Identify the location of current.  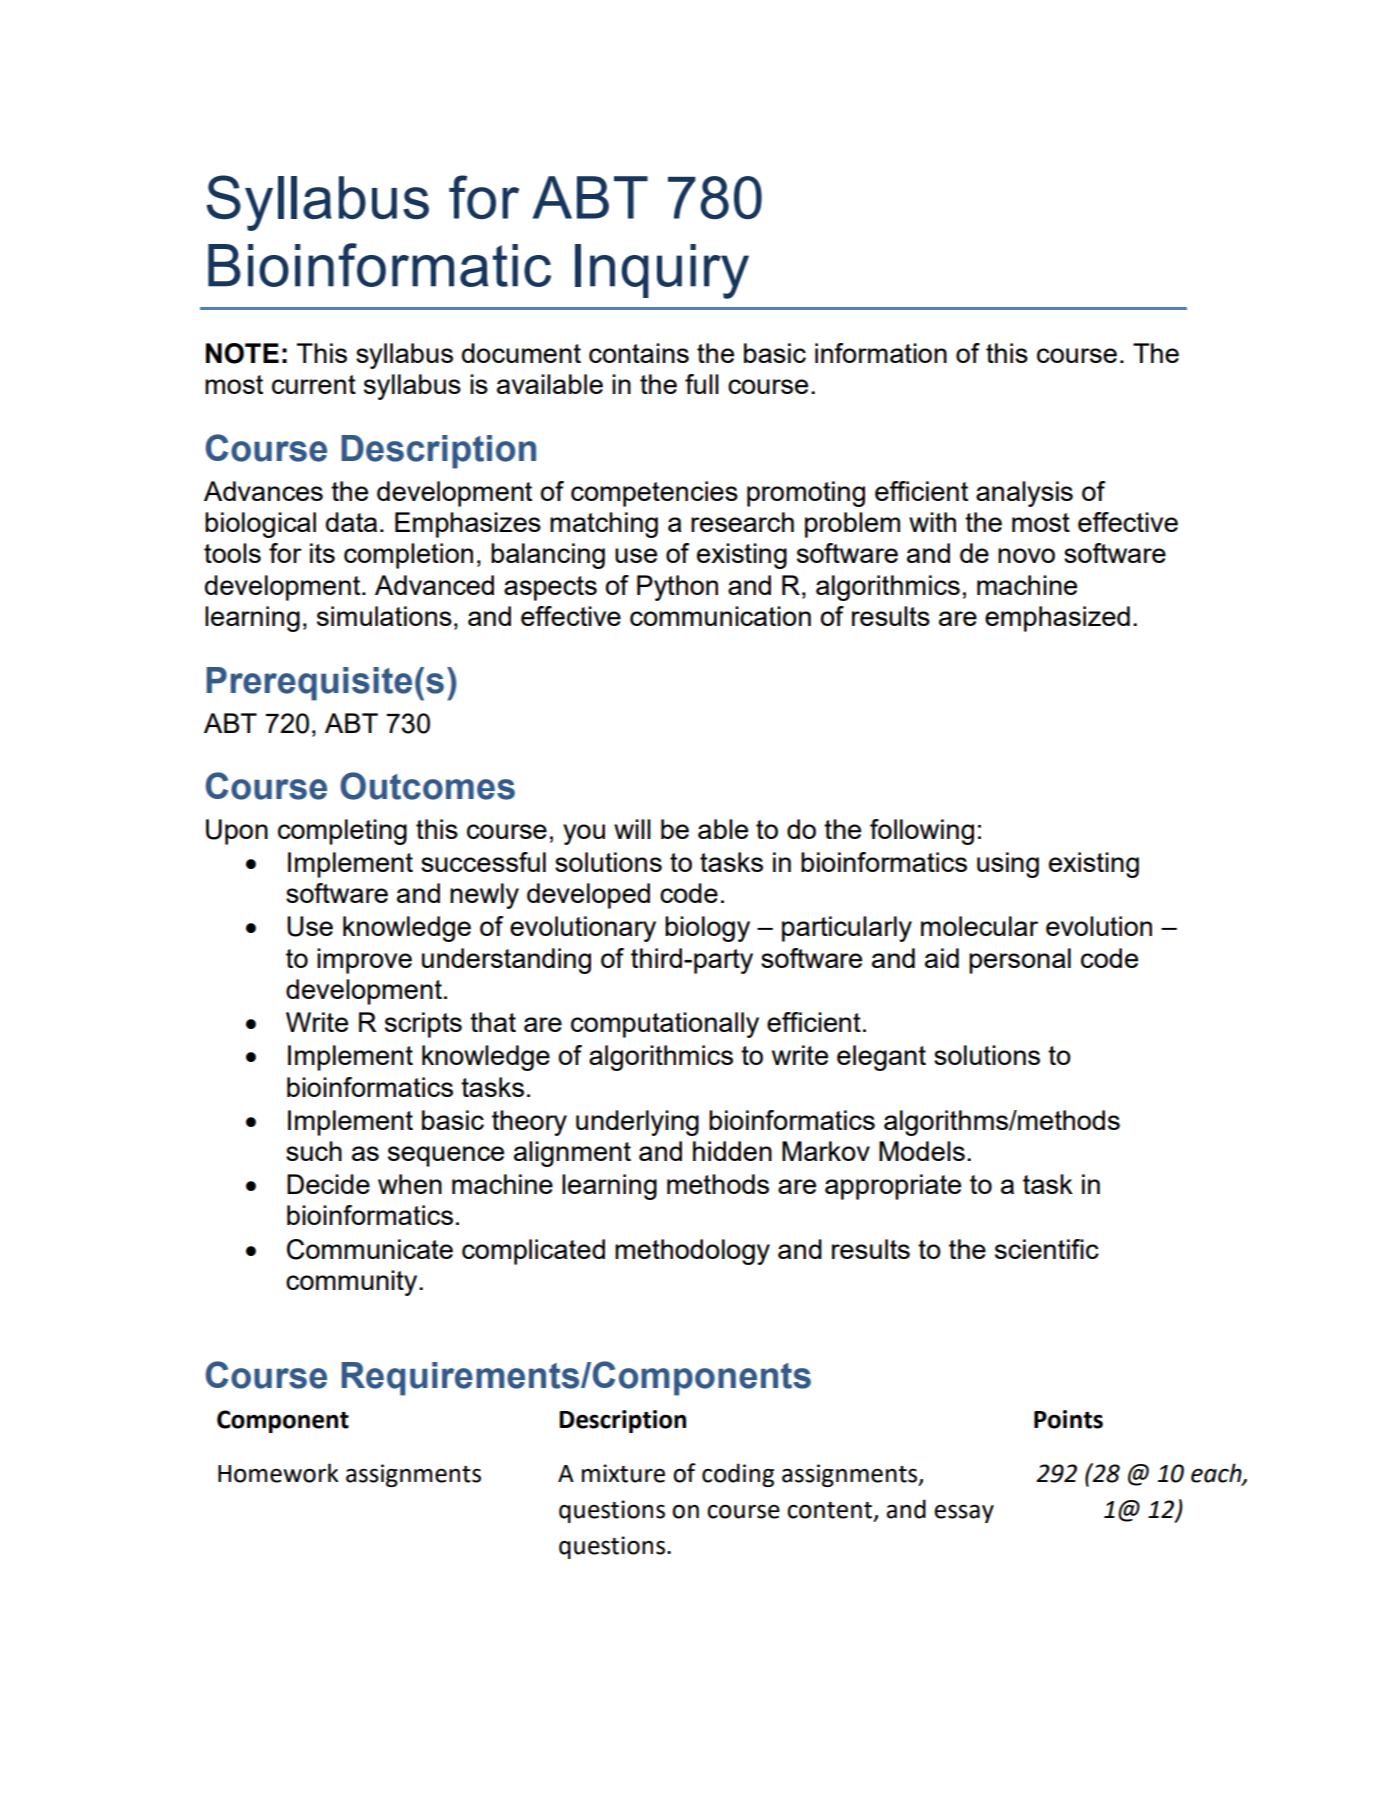
(314, 384).
